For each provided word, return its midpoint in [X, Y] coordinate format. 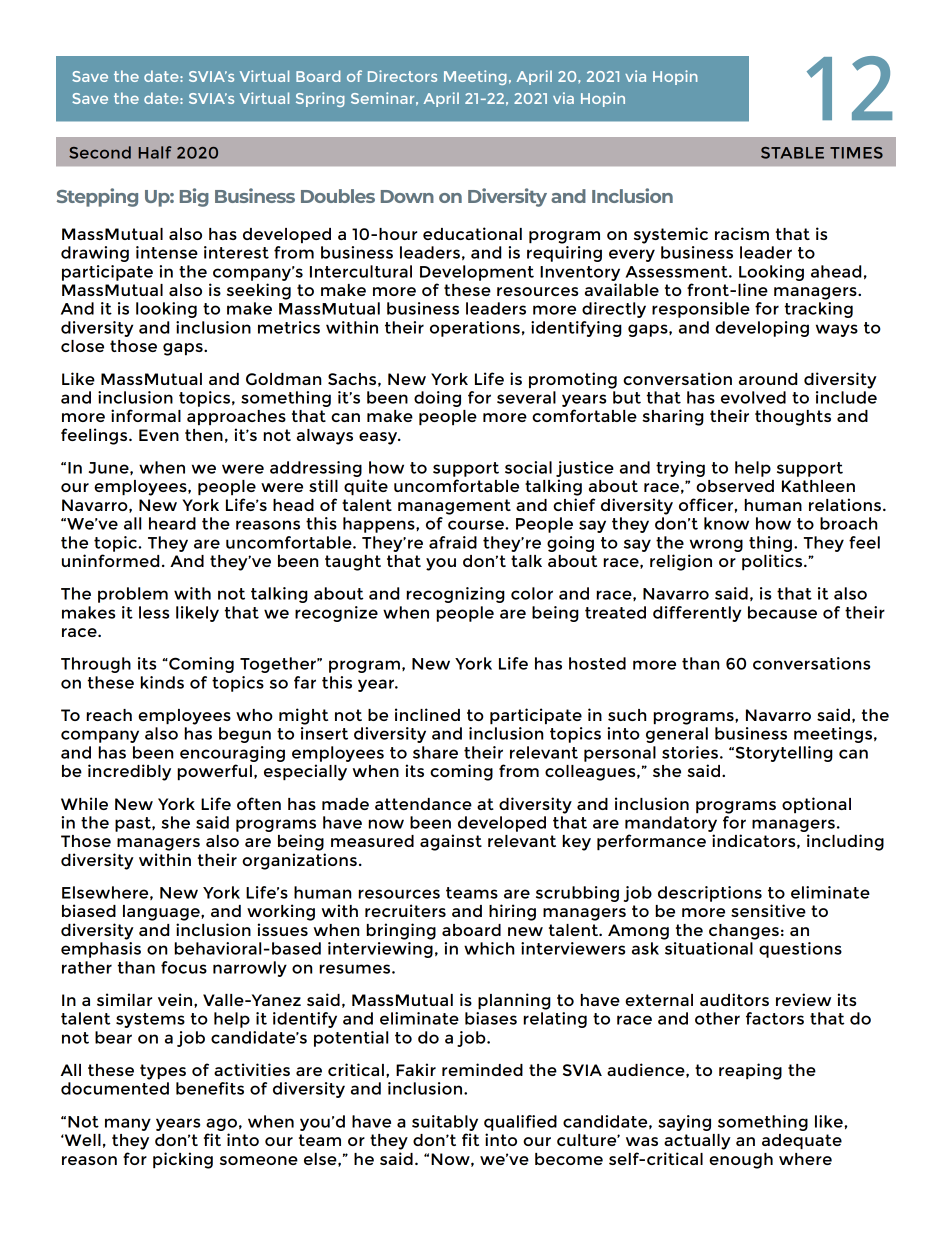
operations [475, 329]
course [477, 525]
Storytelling [783, 754]
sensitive [768, 910]
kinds [162, 682]
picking [183, 1160]
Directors [402, 76]
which [489, 948]
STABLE [792, 153]
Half [155, 152]
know [726, 523]
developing [762, 329]
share [435, 752]
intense [167, 252]
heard [172, 523]
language [162, 913]
